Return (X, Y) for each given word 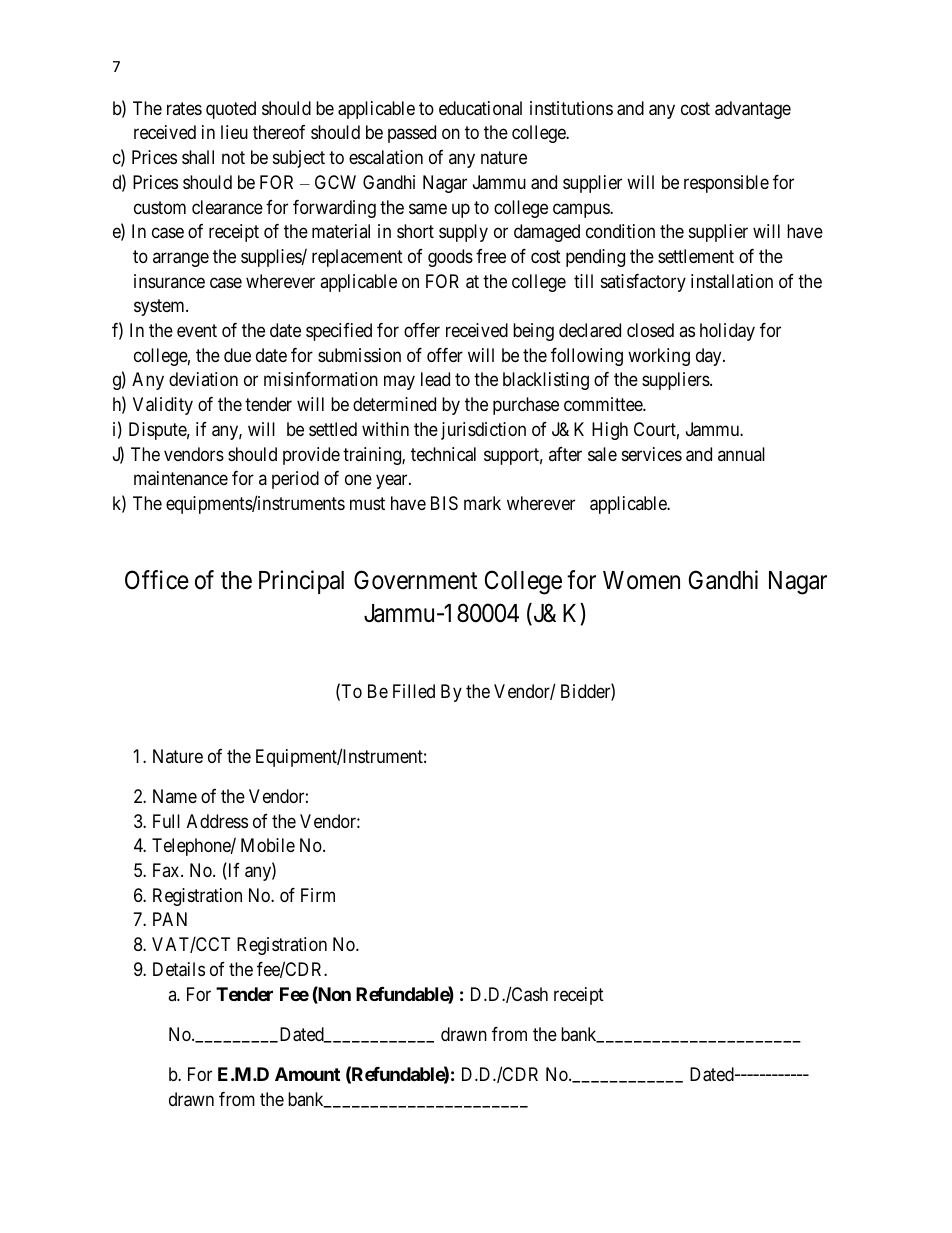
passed (412, 134)
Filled (414, 691)
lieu (234, 132)
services (652, 454)
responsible (726, 184)
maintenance (181, 478)
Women (641, 580)
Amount (307, 1074)
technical (443, 454)
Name (175, 796)
